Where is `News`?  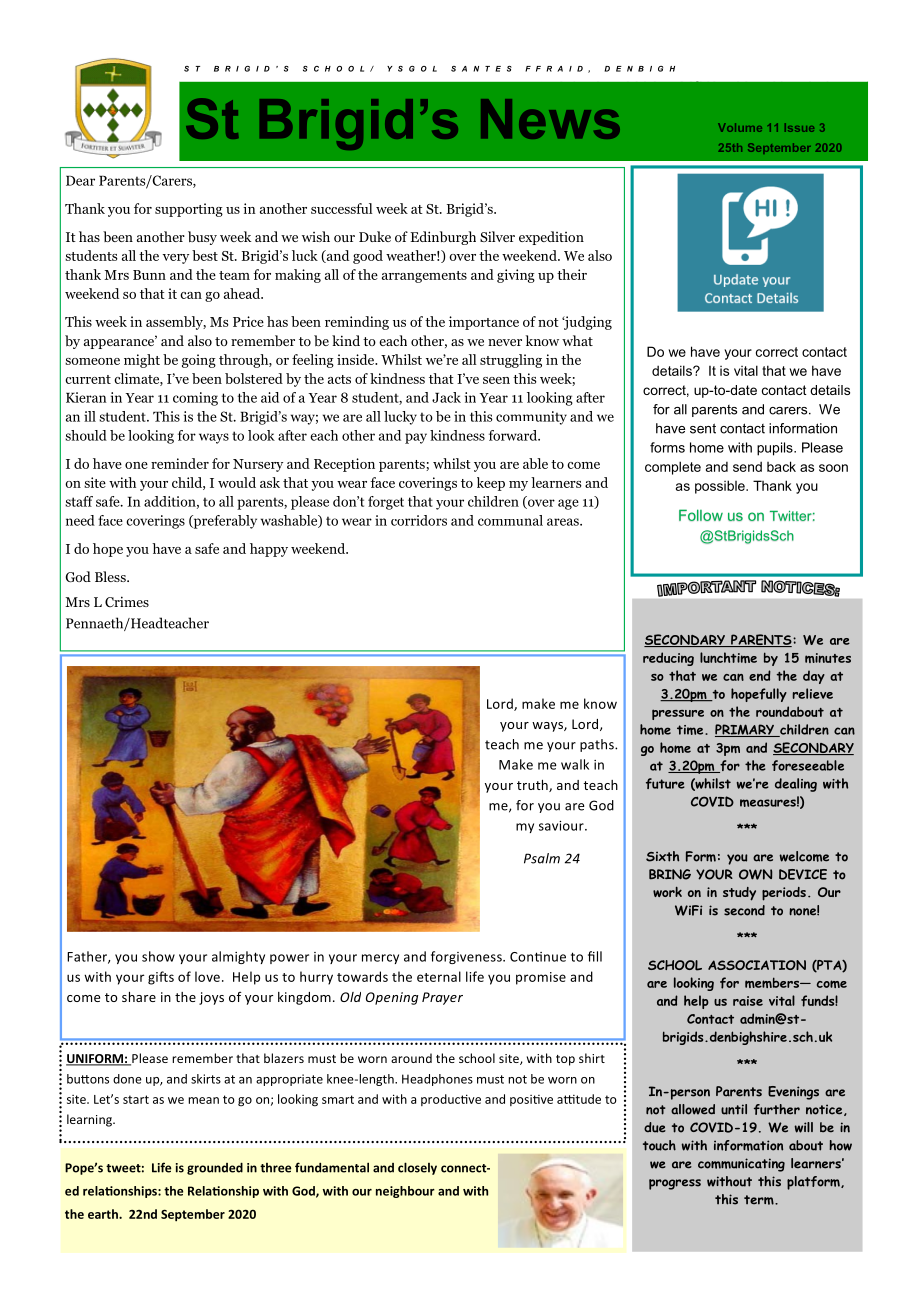
News is located at coordinates (550, 119).
